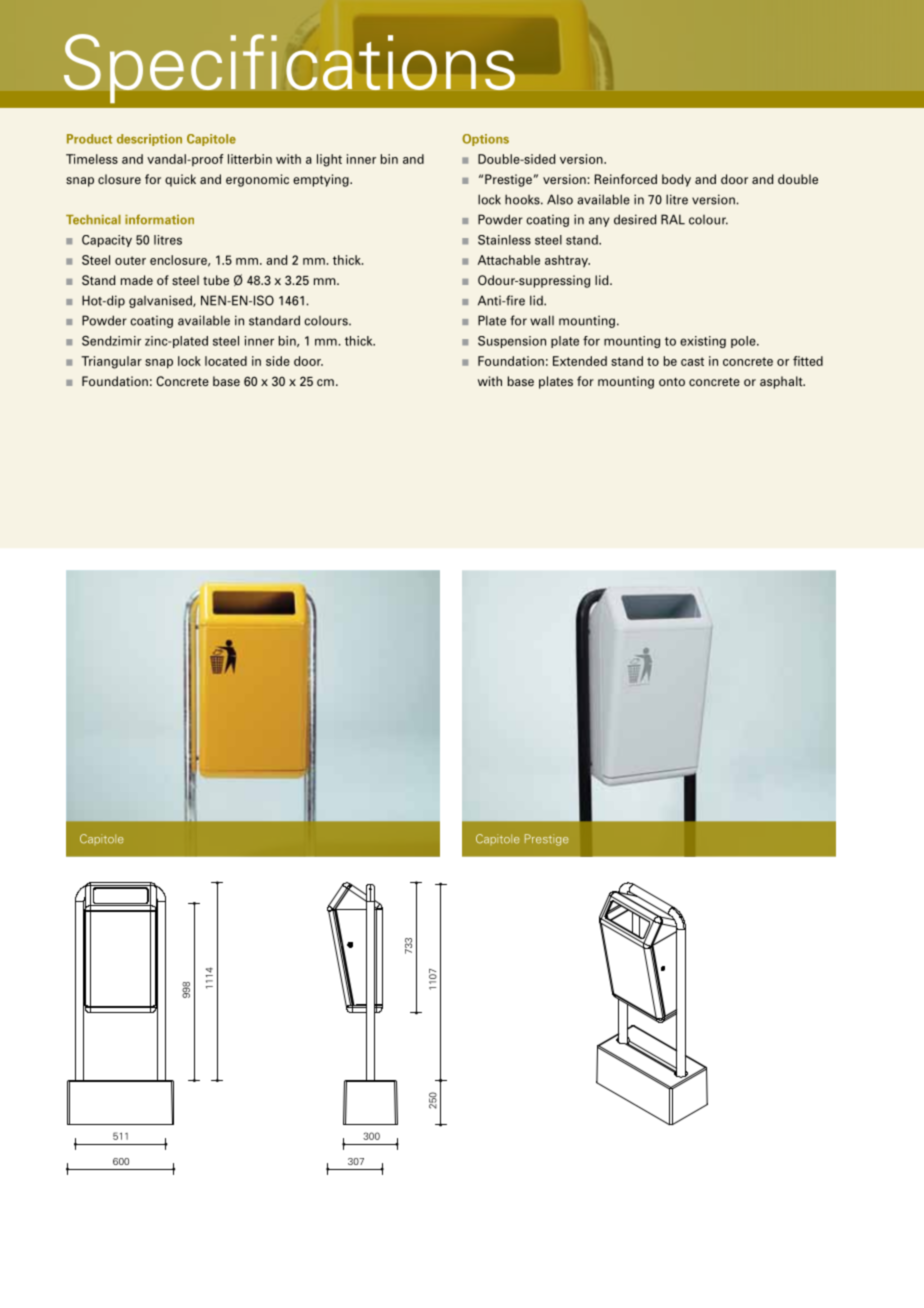 Image resolution: width=924 pixels, height=1308 pixels. I want to click on body, so click(676, 180).
